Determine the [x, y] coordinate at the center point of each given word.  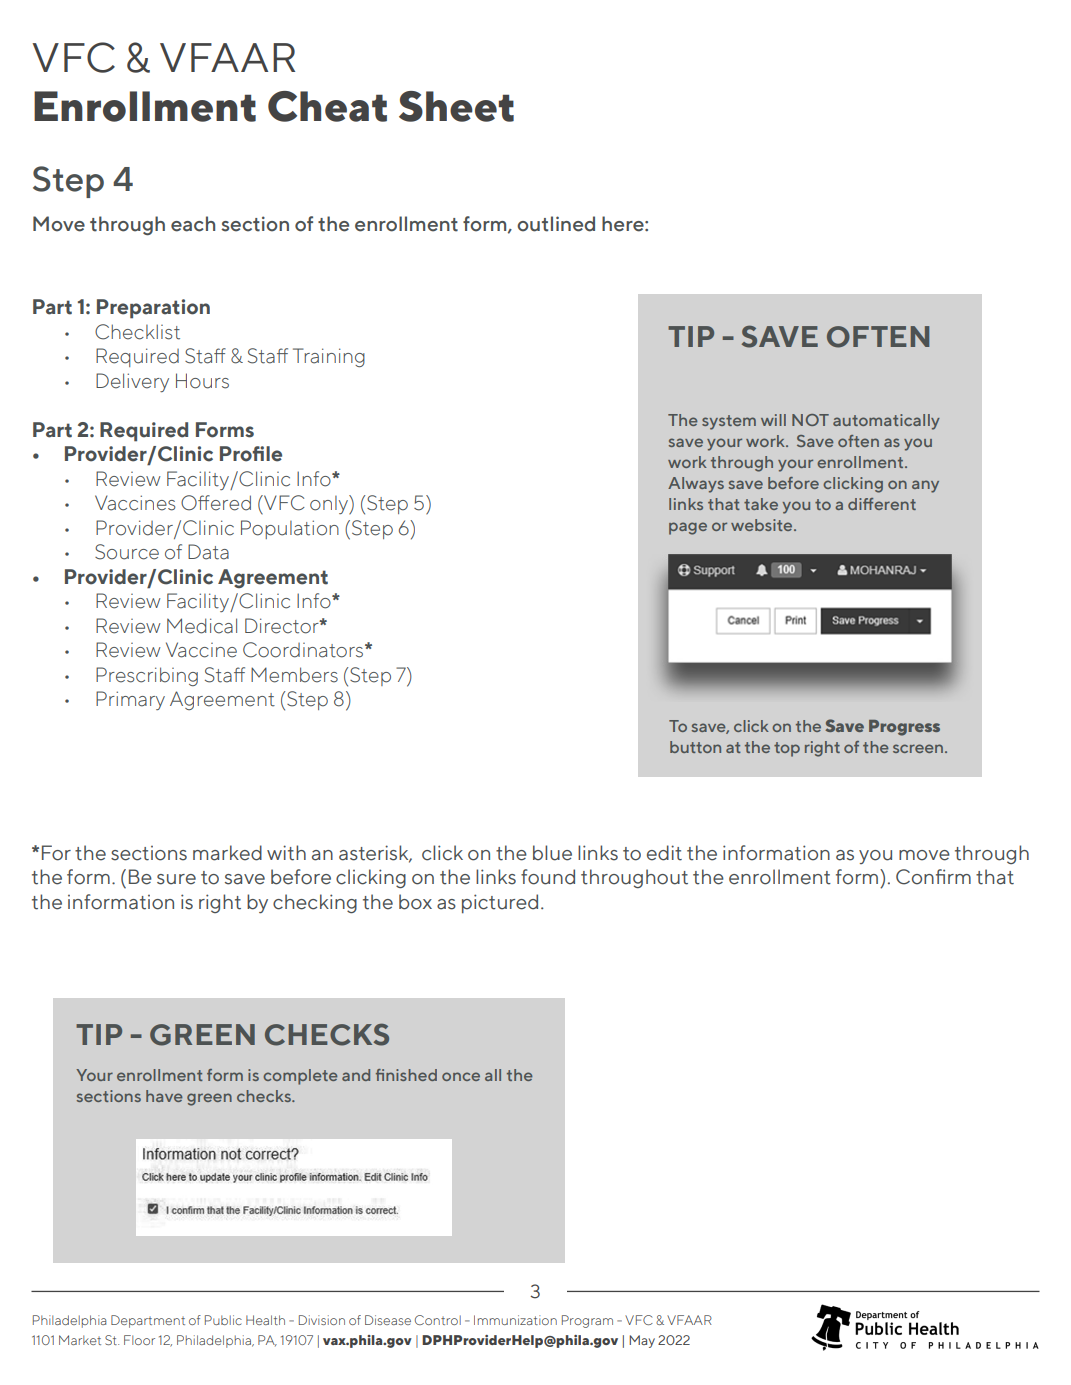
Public [223, 1320]
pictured [500, 903]
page [688, 528]
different [882, 504]
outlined [556, 224]
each [193, 224]
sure [176, 879]
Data [208, 552]
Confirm [933, 877]
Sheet [456, 106]
